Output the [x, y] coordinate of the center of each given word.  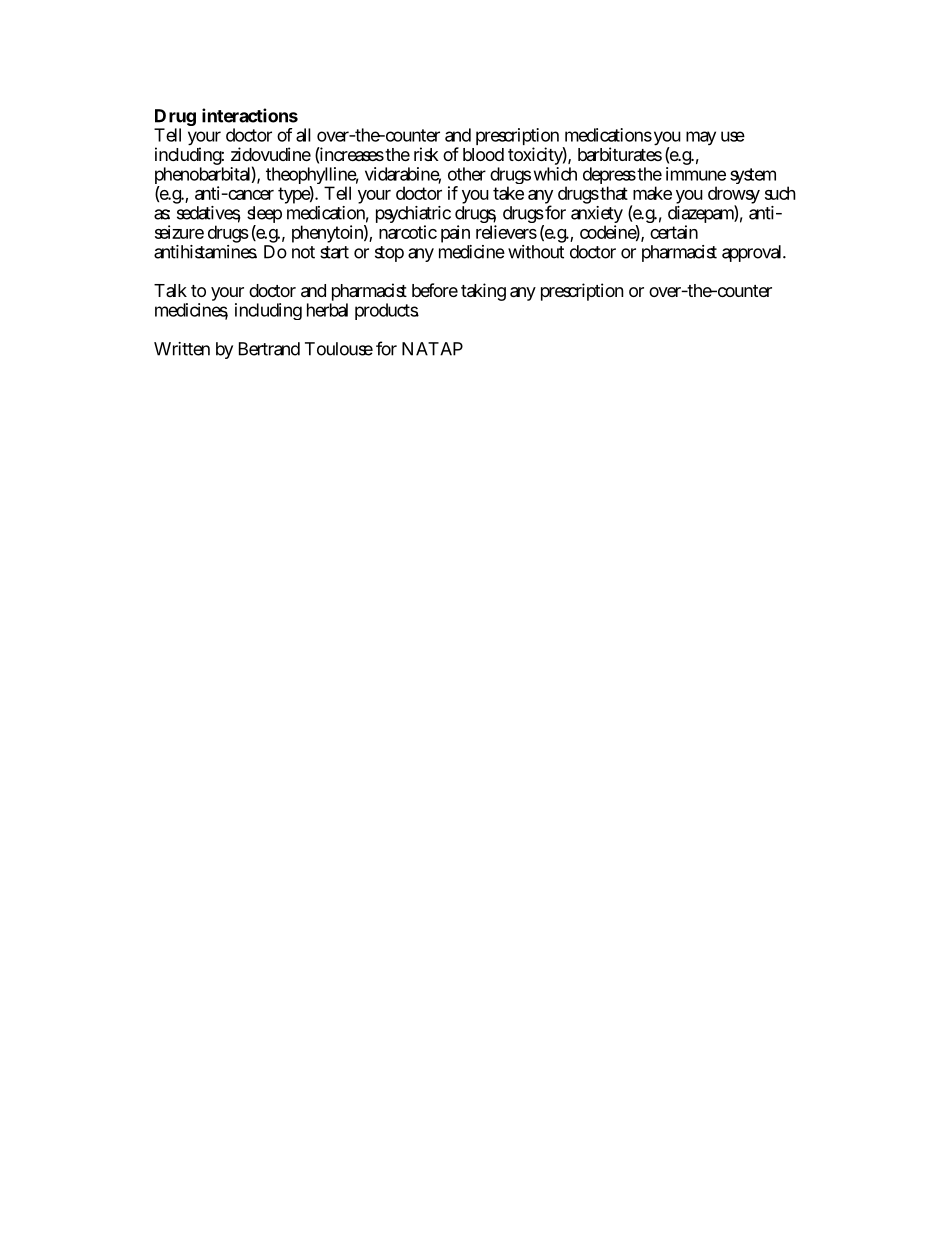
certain [674, 232]
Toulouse [339, 349]
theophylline [312, 177]
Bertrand [269, 349]
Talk [170, 290]
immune [696, 174]
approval [753, 253]
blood [483, 154]
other [467, 174]
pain [456, 235]
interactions [250, 115]
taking [483, 292]
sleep [264, 216]
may [701, 138]
